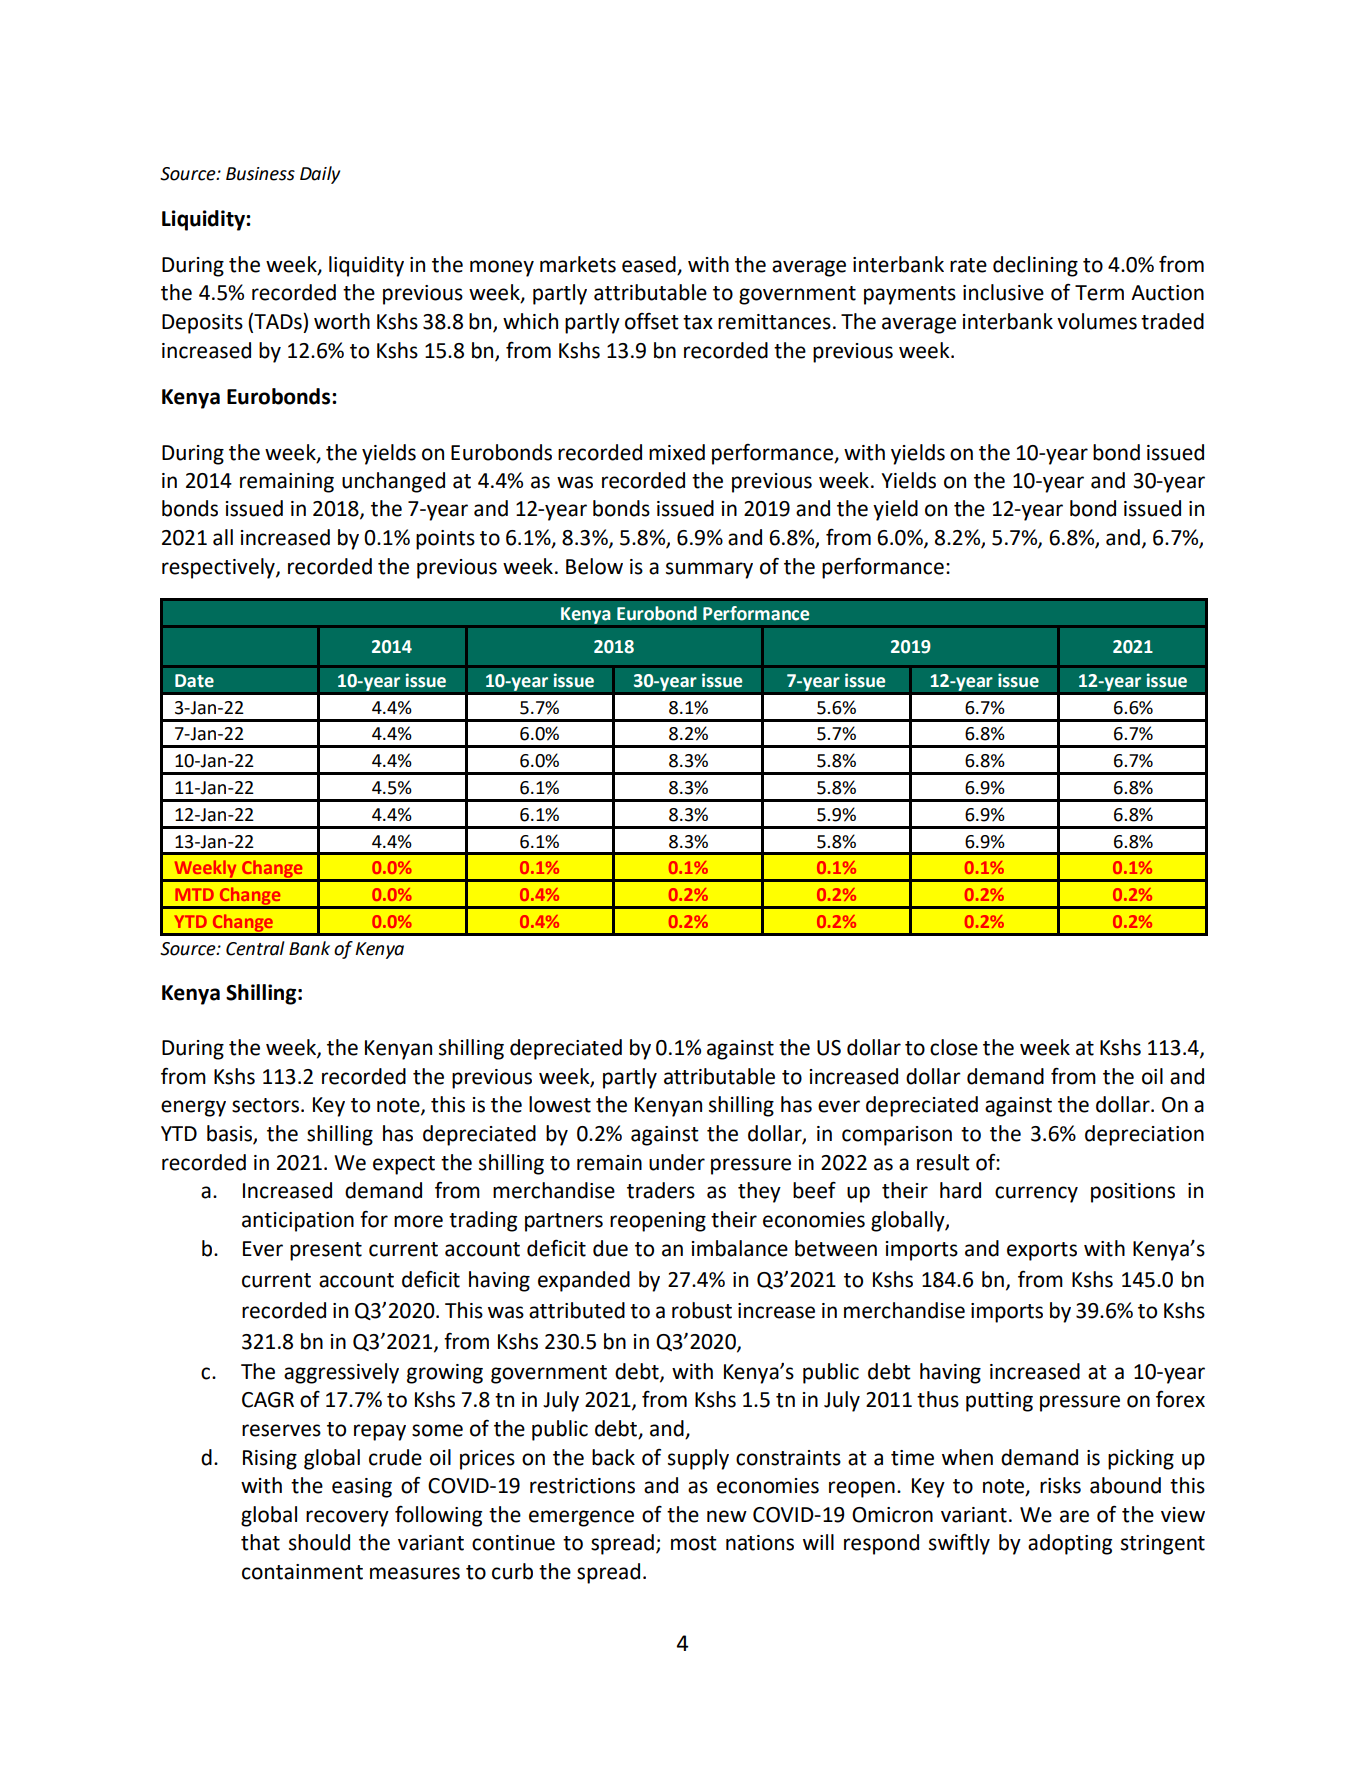  What do you see at coordinates (578, 264) in the document?
I see `markets` at bounding box center [578, 264].
